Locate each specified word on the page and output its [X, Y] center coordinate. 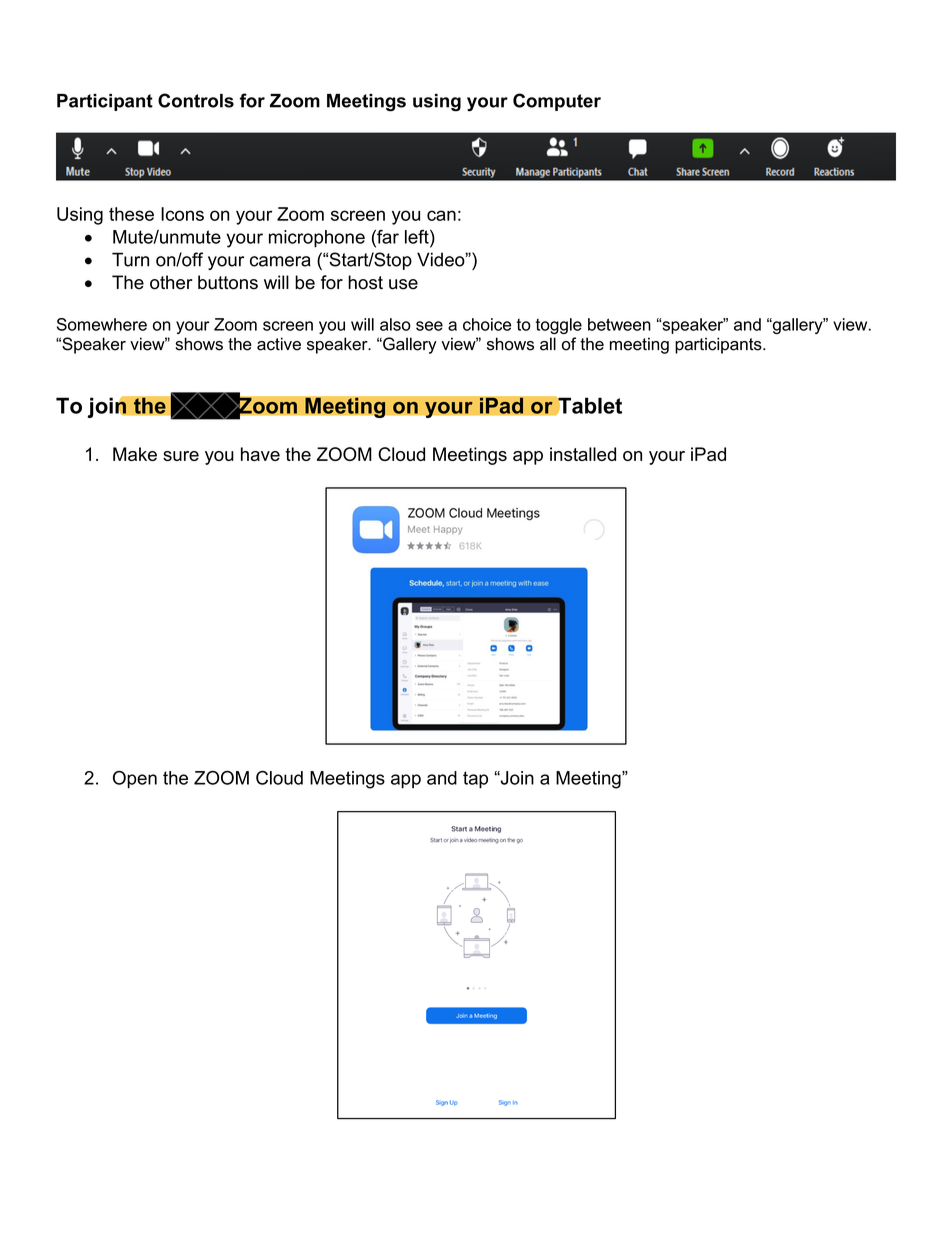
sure [181, 456]
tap [475, 780]
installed [583, 454]
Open [135, 780]
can [441, 215]
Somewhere [102, 324]
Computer [557, 102]
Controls [196, 100]
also [395, 324]
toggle [559, 326]
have [260, 454]
